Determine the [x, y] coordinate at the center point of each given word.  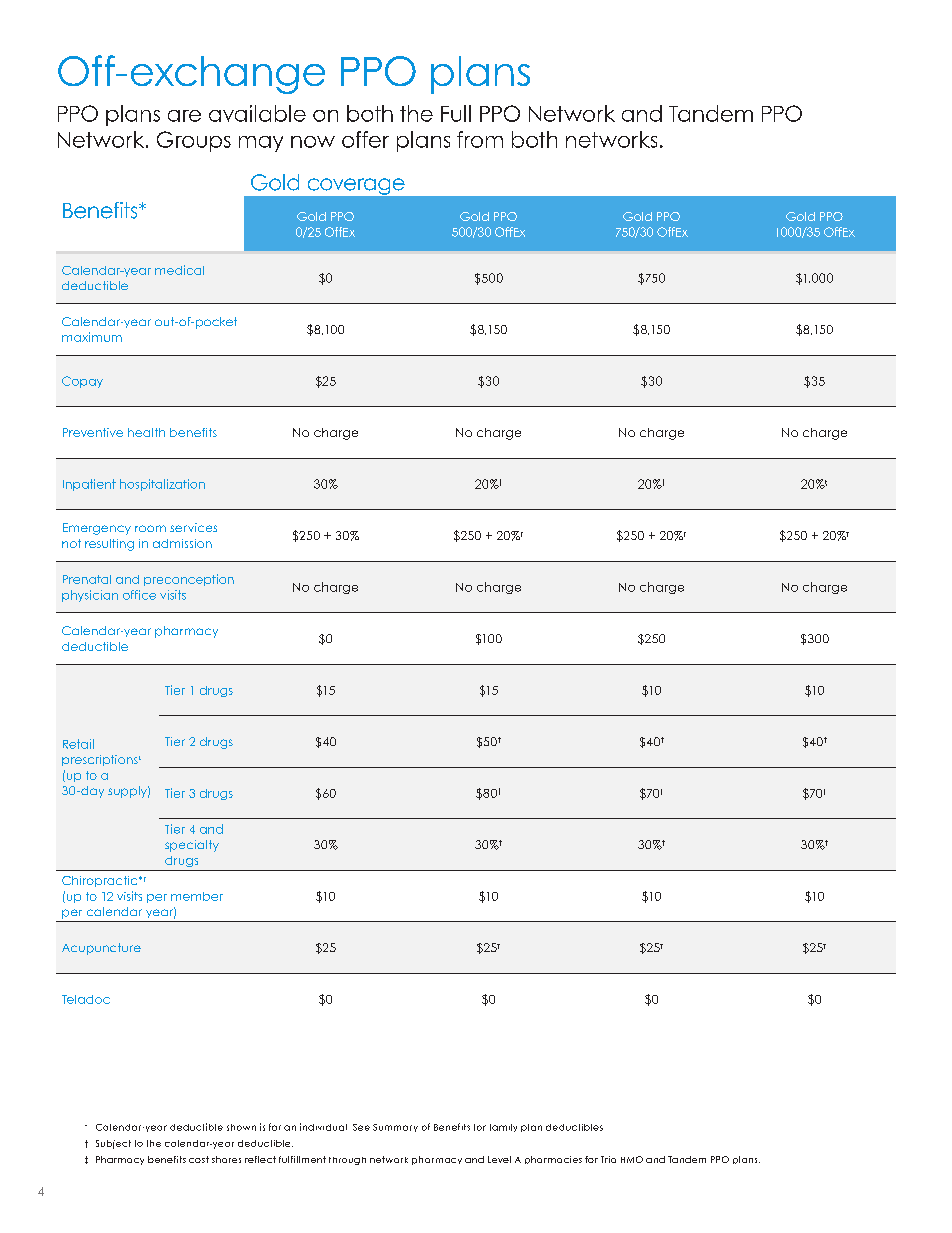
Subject [113, 1144]
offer [365, 139]
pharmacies [553, 1160]
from [480, 139]
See [361, 1127]
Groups [194, 141]
